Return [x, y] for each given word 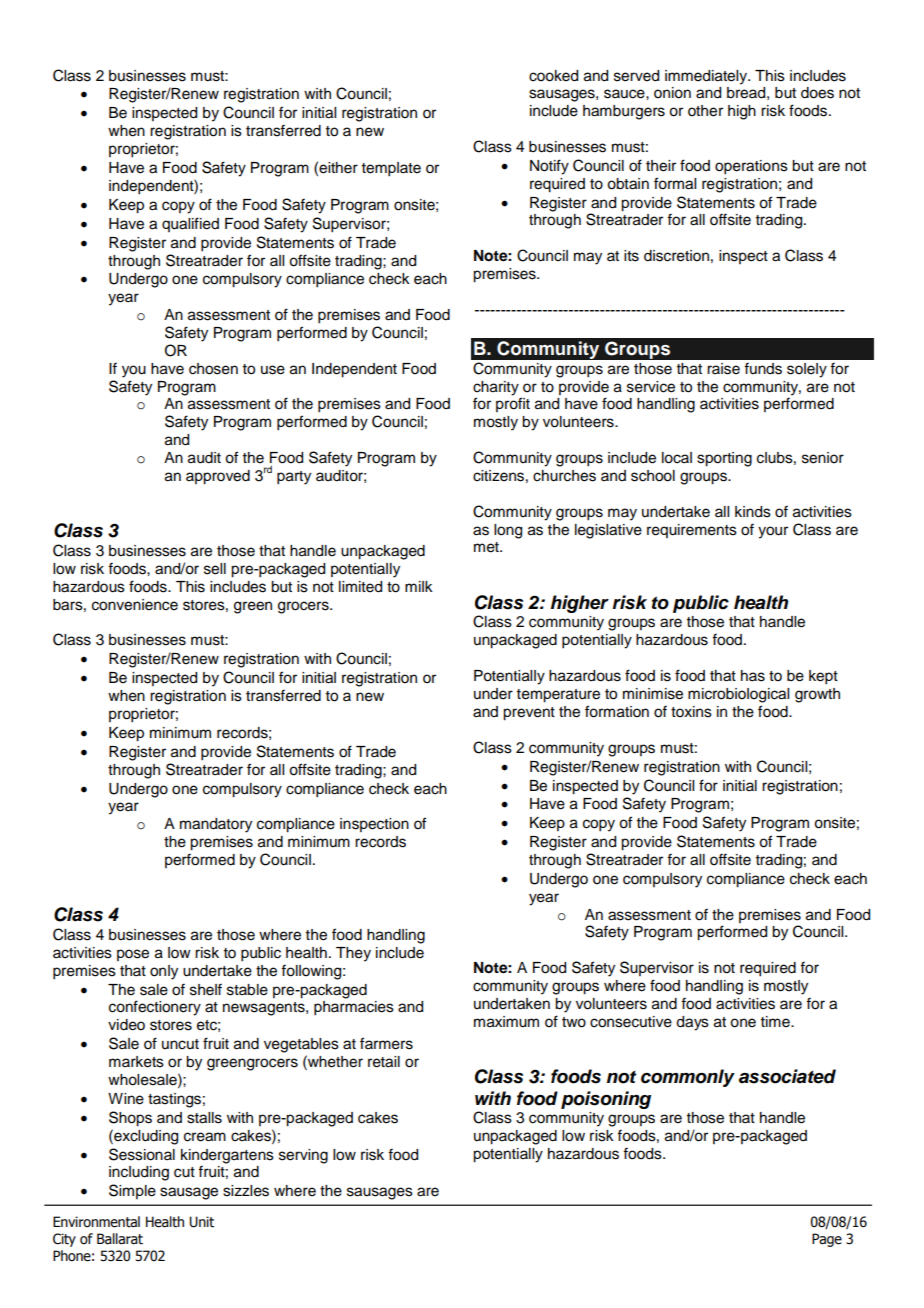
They [353, 954]
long [508, 531]
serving [303, 1156]
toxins [691, 712]
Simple [132, 1191]
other [705, 111]
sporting [724, 459]
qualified [190, 224]
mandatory [216, 825]
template [391, 169]
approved [218, 477]
